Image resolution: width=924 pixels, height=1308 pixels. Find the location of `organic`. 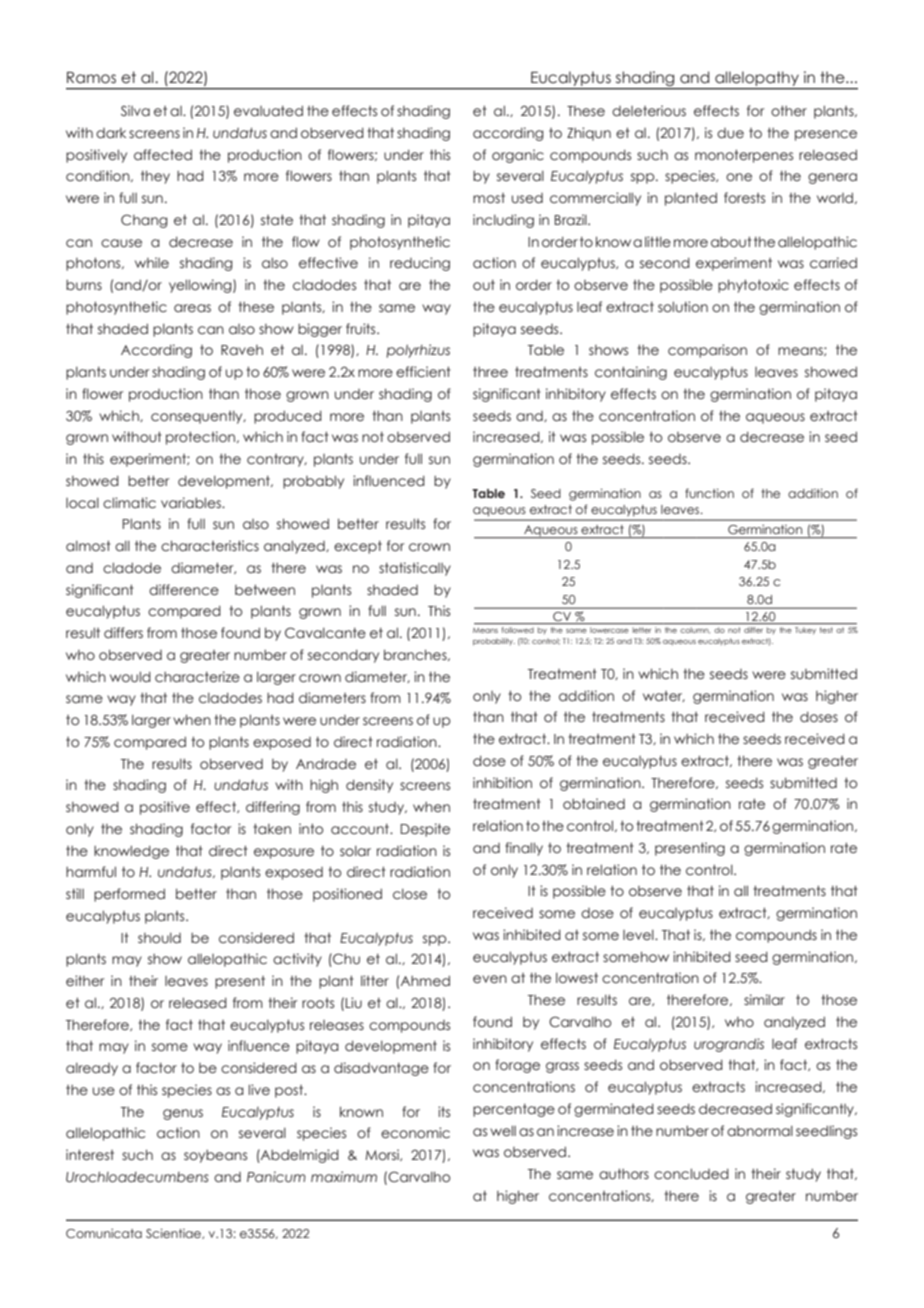

organic is located at coordinates (518, 156).
